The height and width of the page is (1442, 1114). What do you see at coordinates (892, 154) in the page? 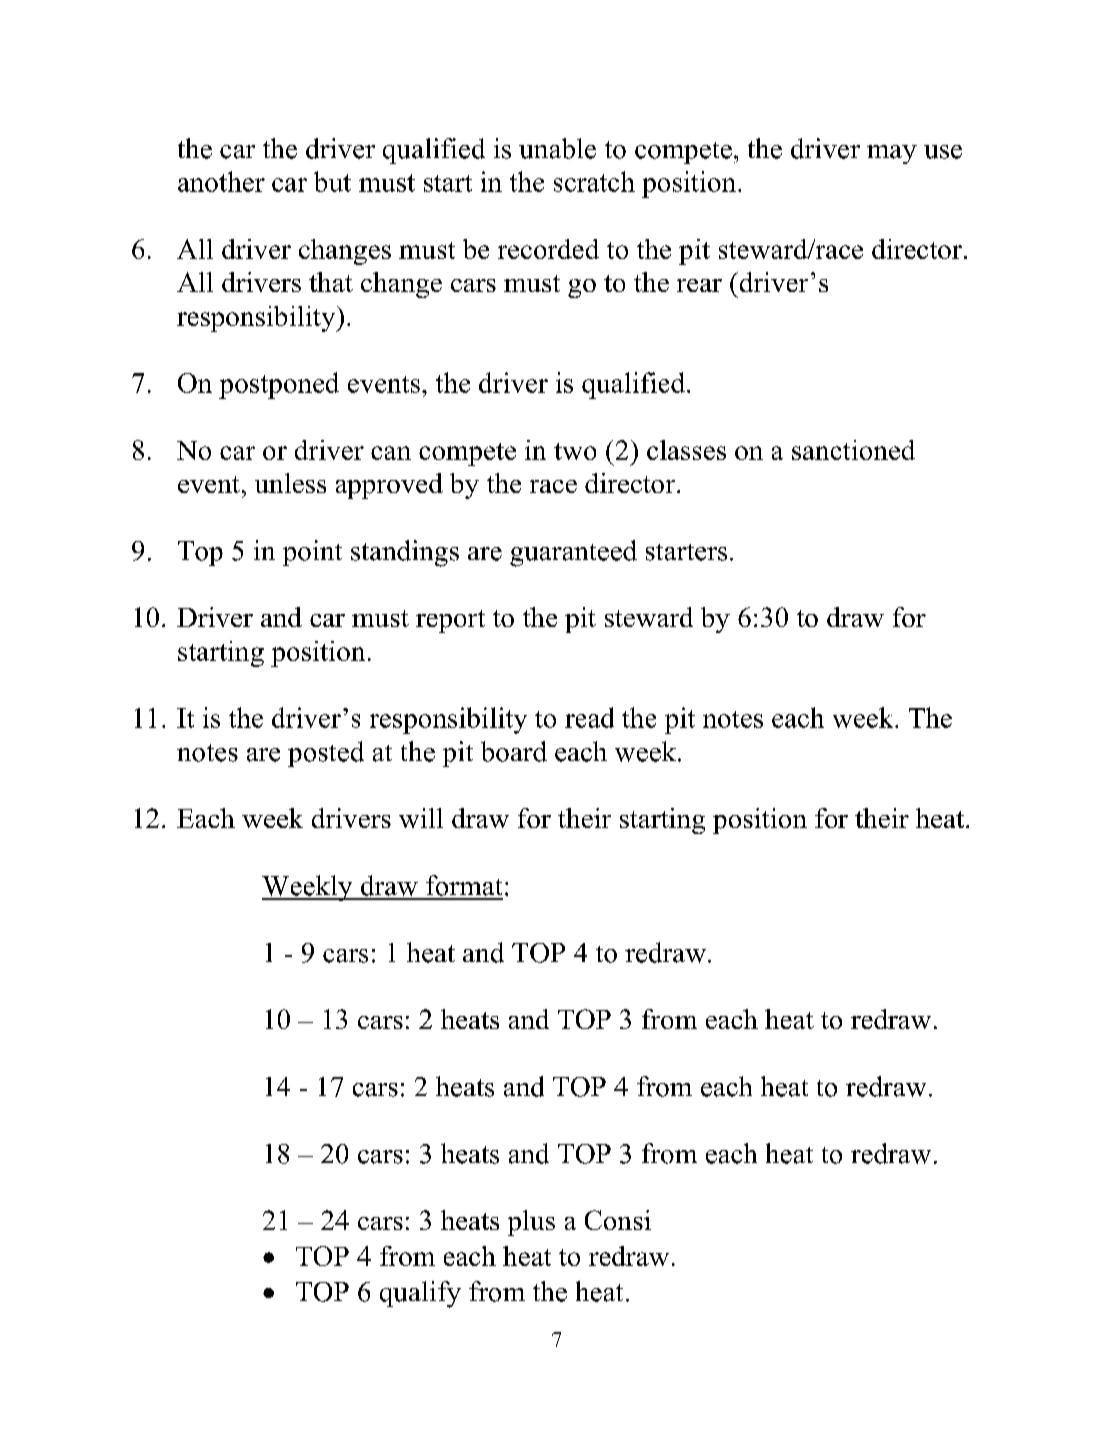
I see `may` at bounding box center [892, 154].
